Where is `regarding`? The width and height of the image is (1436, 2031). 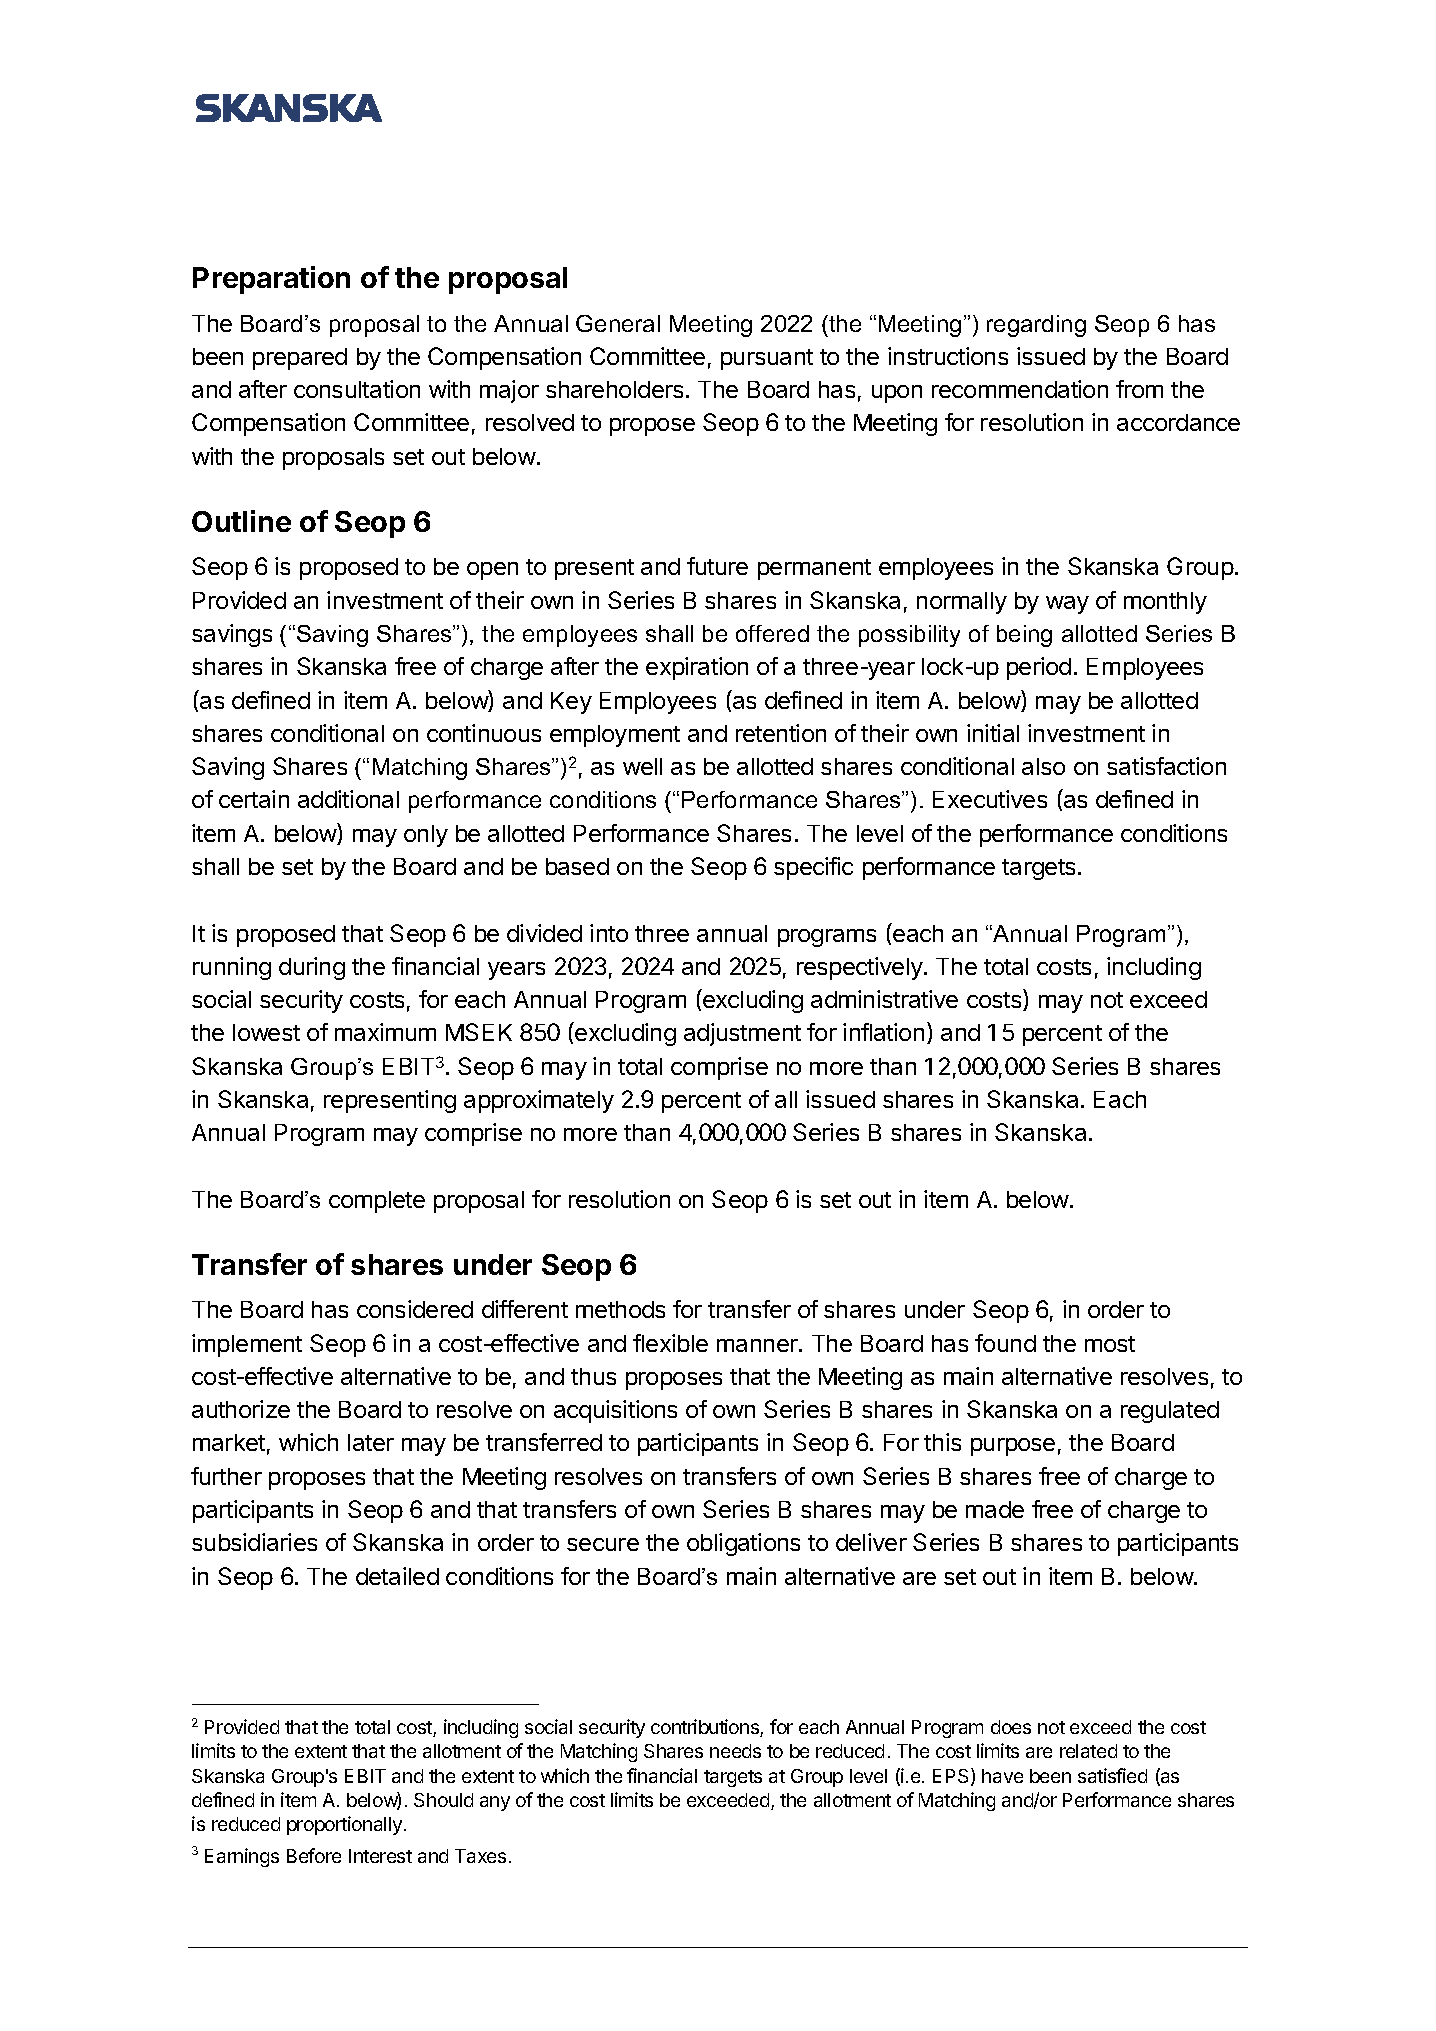
regarding is located at coordinates (1036, 326).
